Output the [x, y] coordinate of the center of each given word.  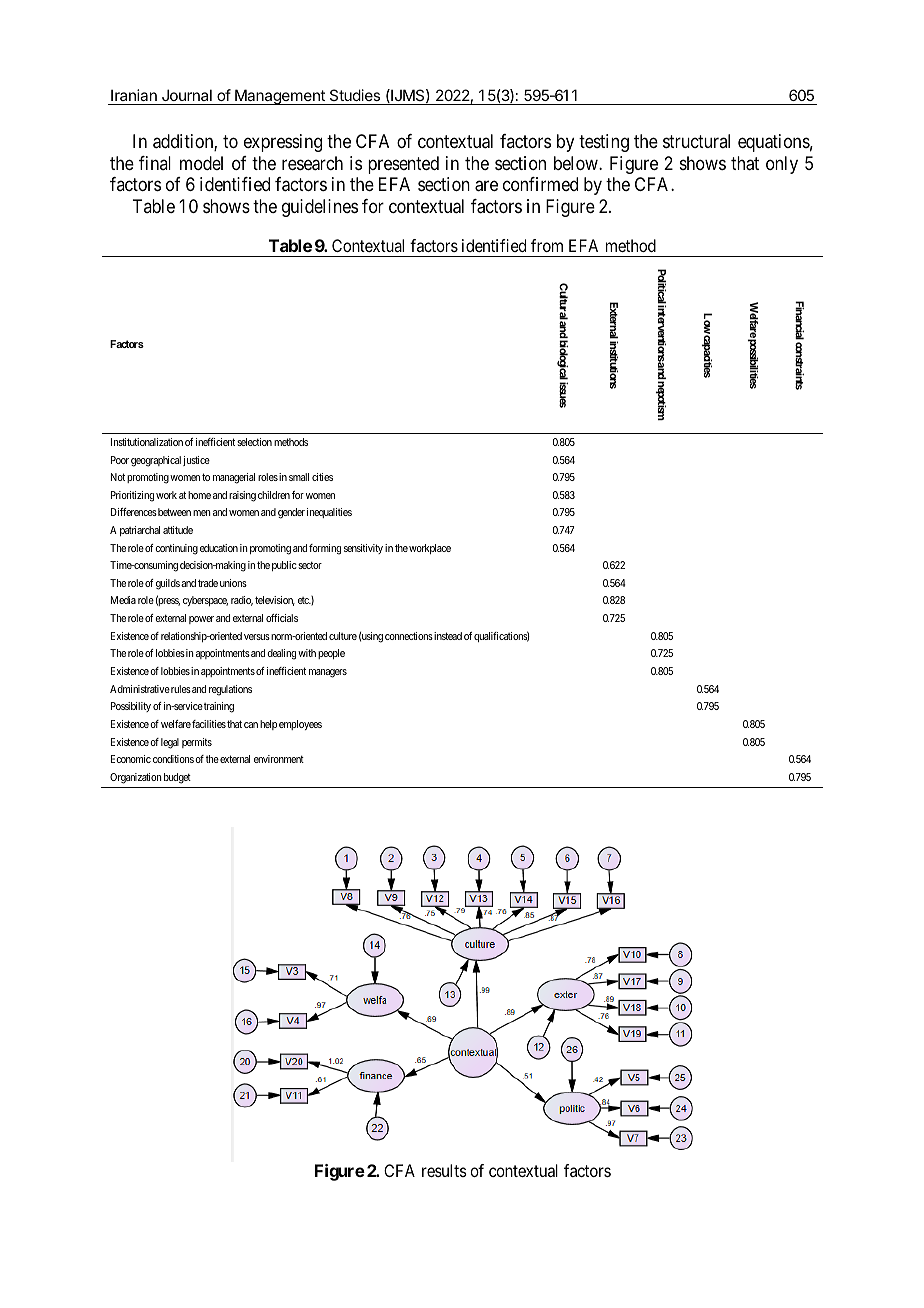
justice [196, 461]
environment [279, 759]
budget [177, 778]
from [547, 245]
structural [696, 141]
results [444, 1170]
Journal [187, 95]
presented [403, 165]
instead [447, 636]
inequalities [329, 513]
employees [300, 725]
